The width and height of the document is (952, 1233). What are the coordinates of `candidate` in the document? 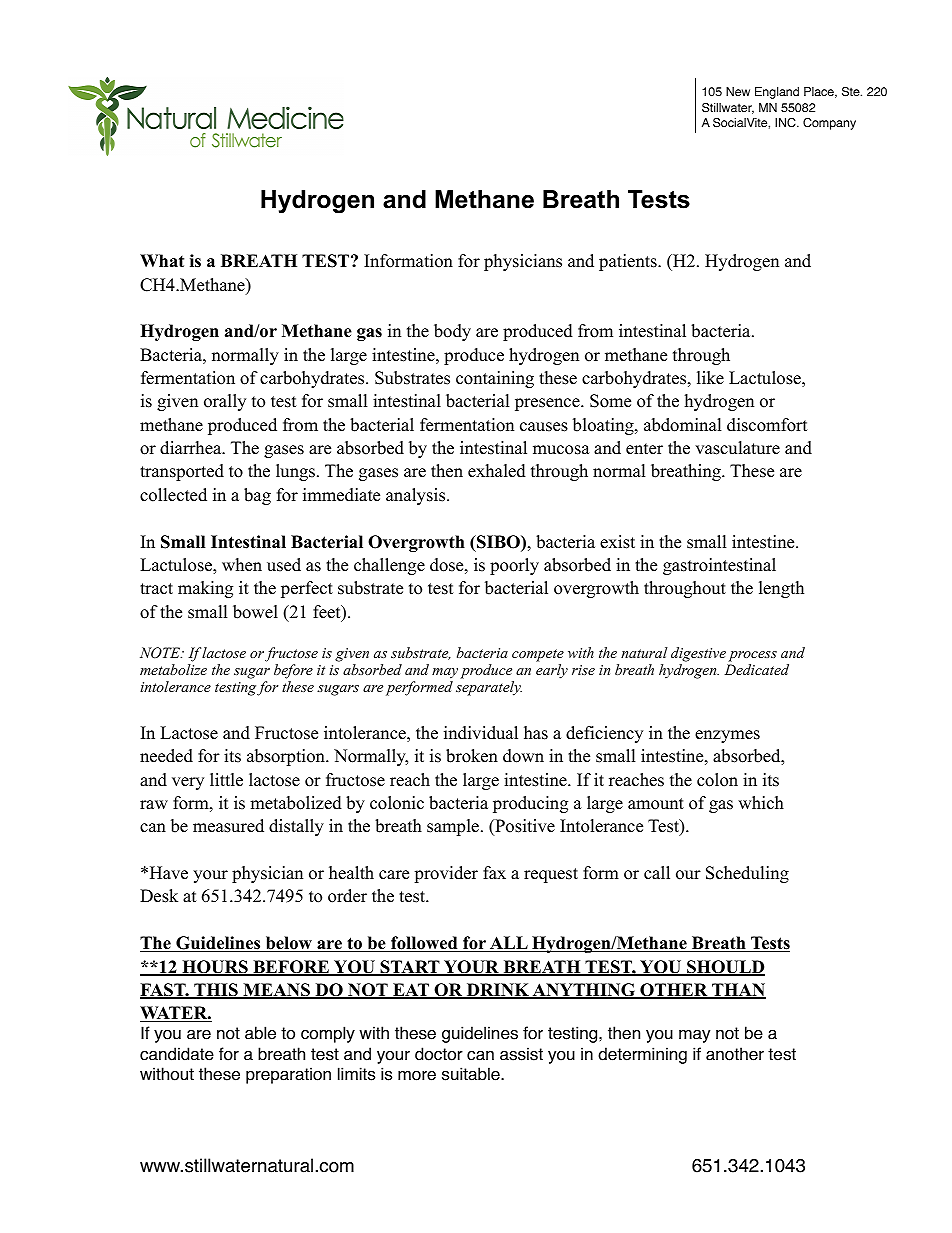 It's located at (177, 1054).
